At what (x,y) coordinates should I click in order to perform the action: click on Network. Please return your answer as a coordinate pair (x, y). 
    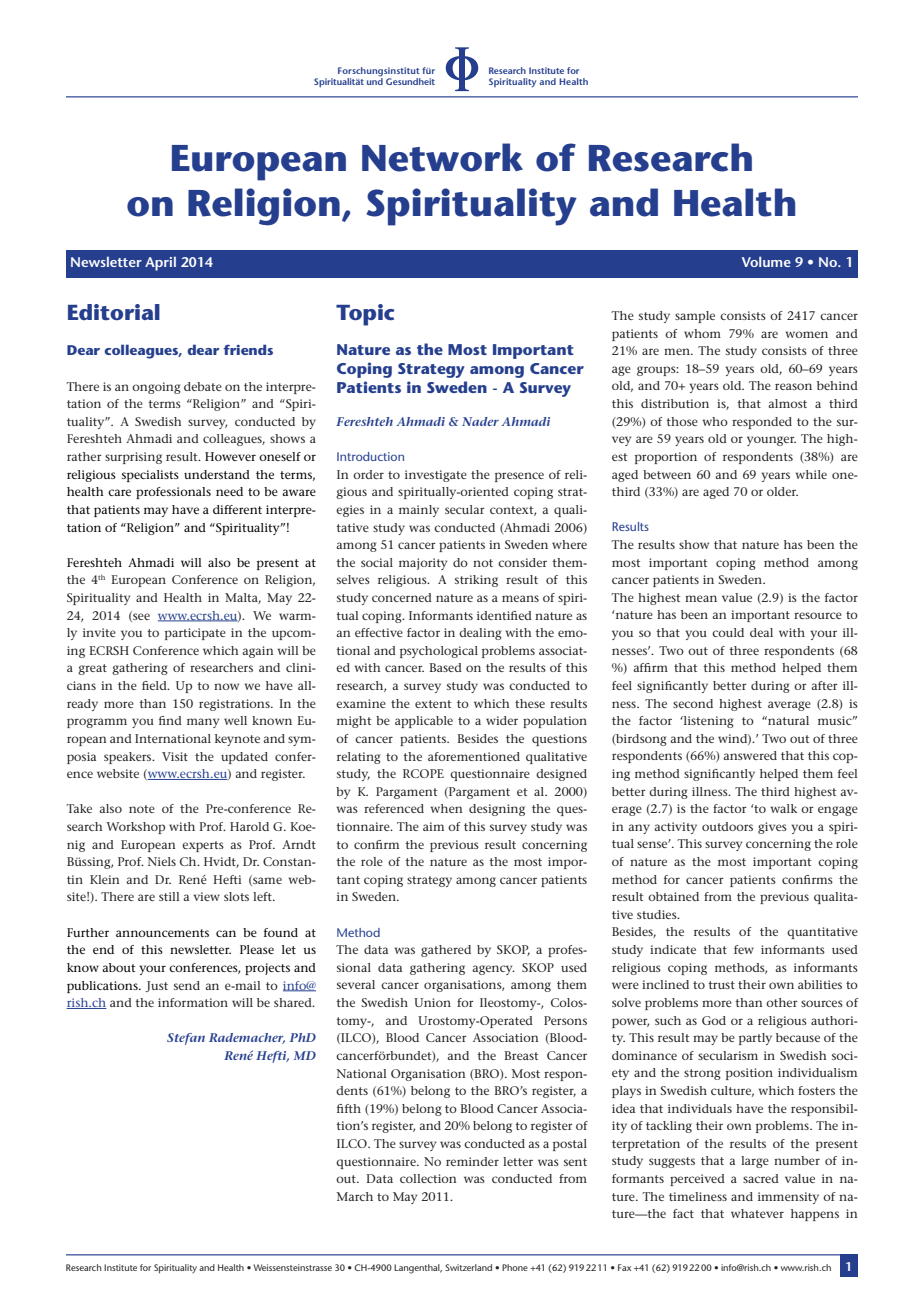
    Looking at the image, I should click on (442, 157).
